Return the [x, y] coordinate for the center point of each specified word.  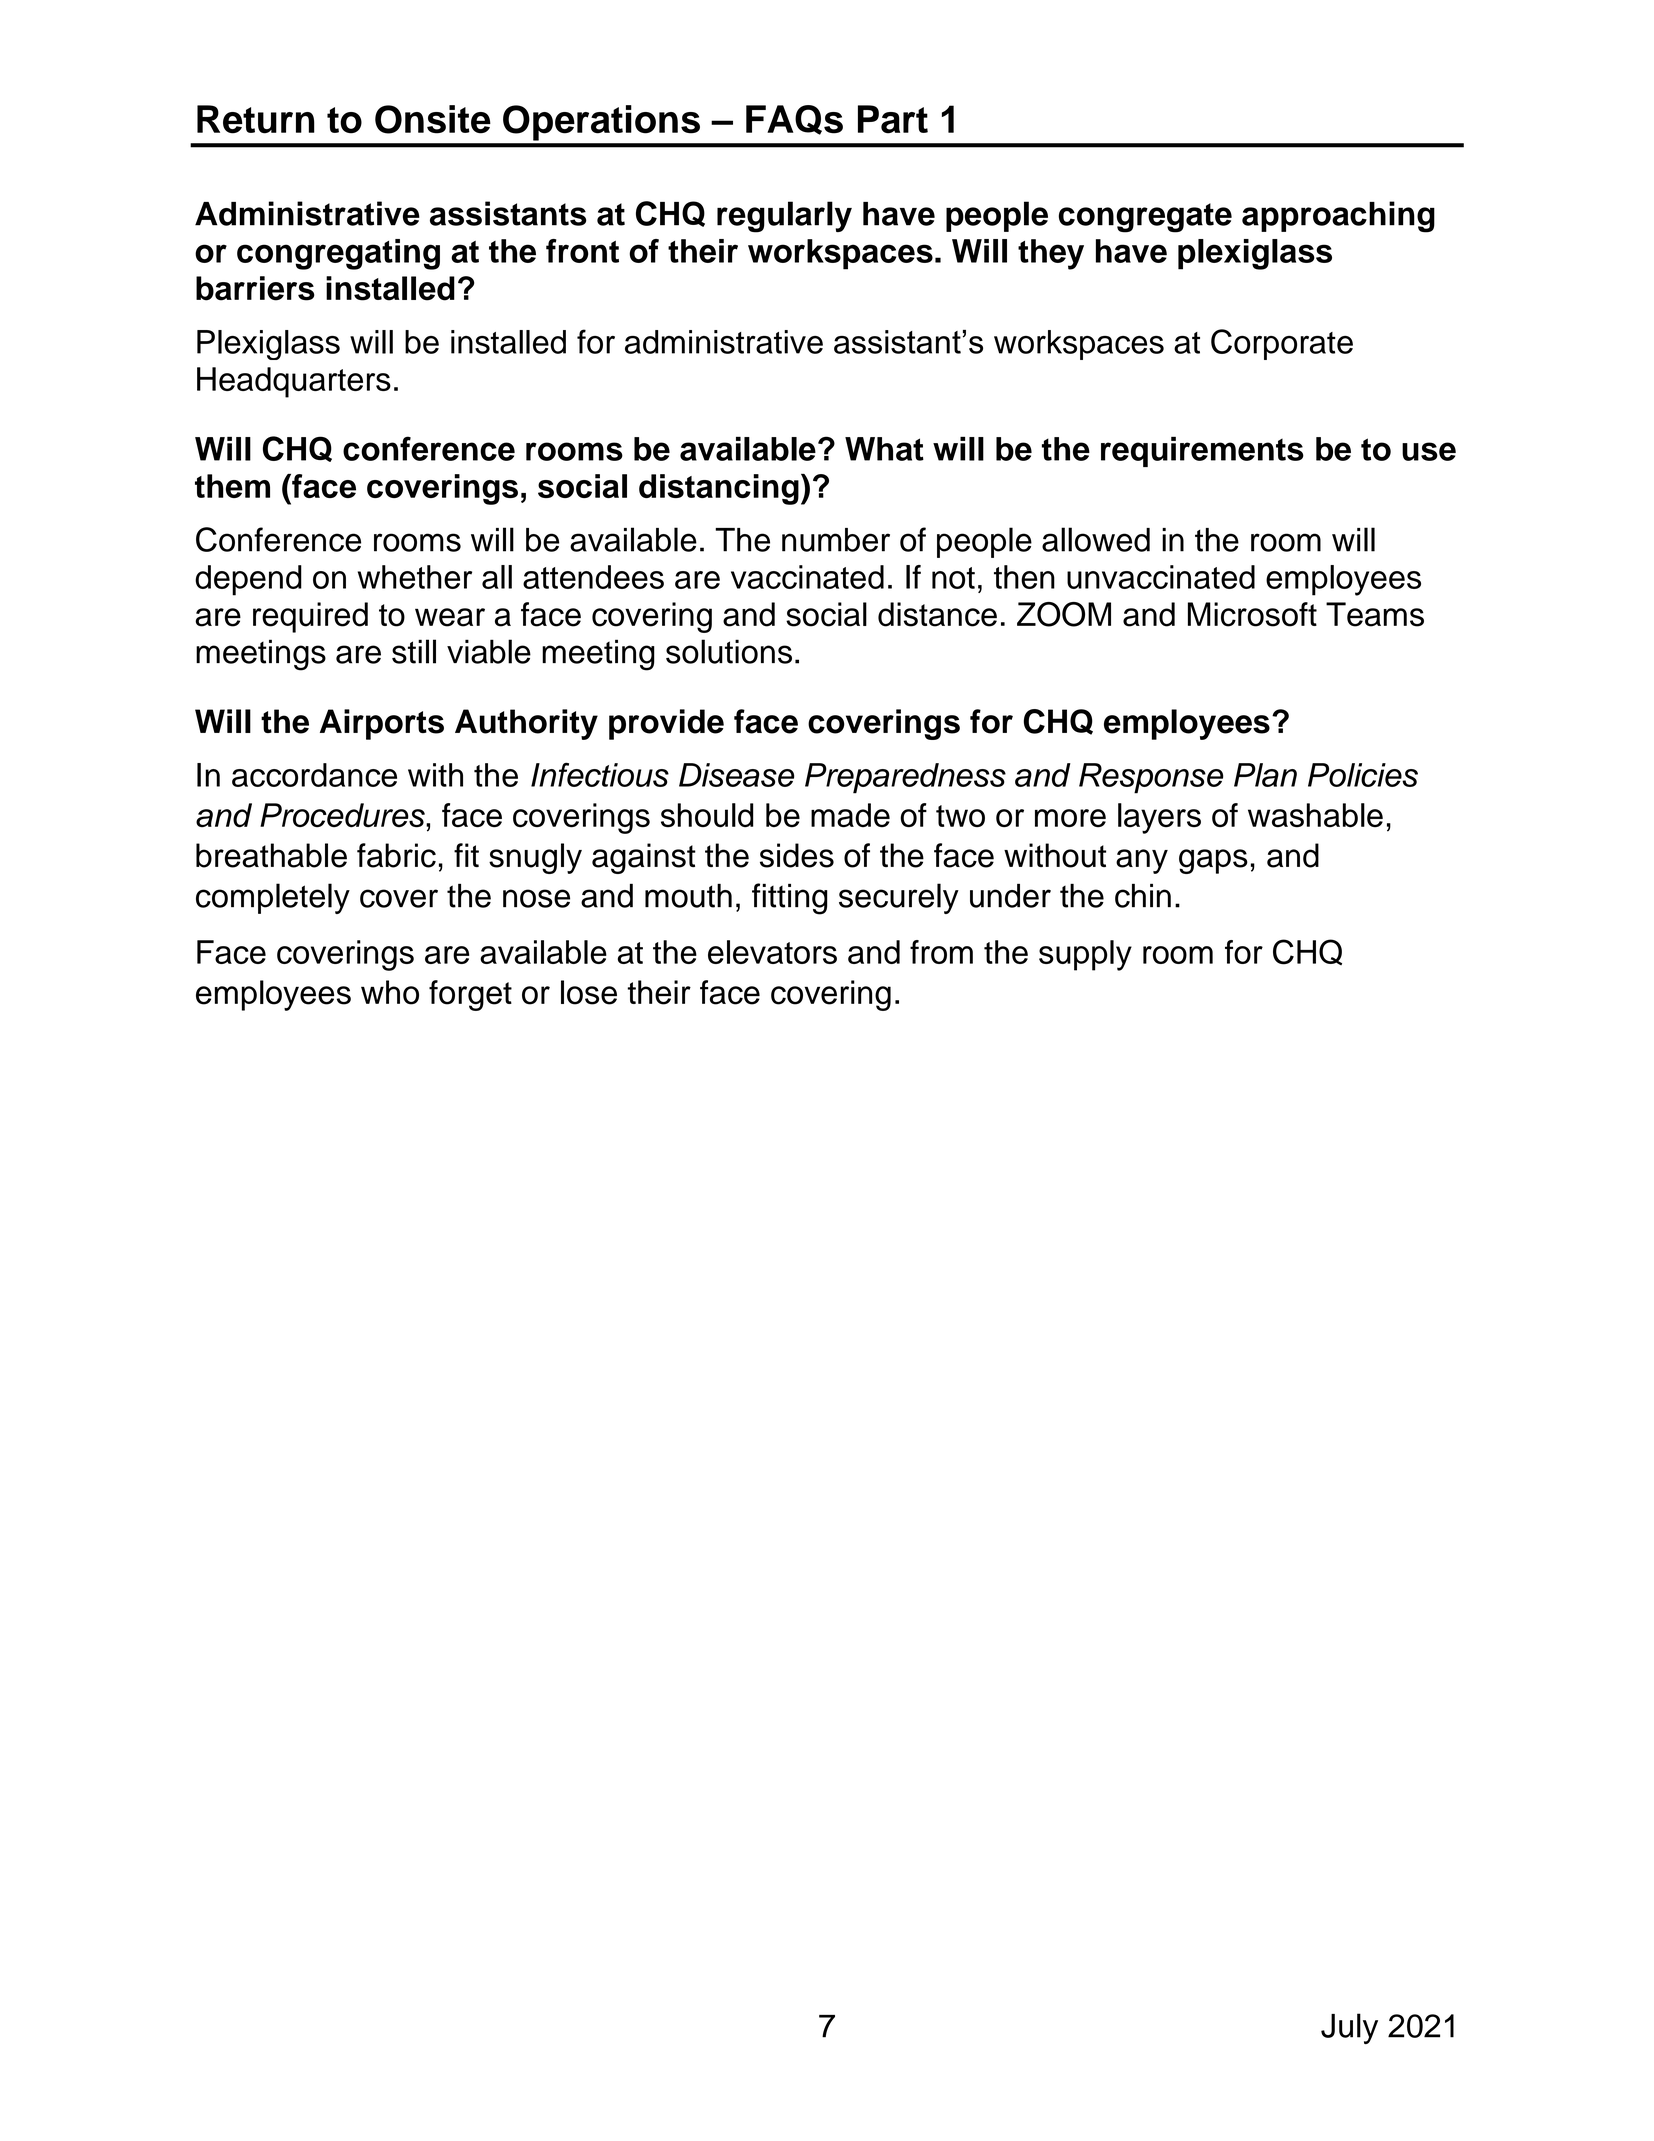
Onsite [433, 119]
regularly [784, 217]
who [390, 992]
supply [1085, 955]
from [941, 952]
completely [273, 898]
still [414, 651]
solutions [729, 651]
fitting [790, 899]
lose [589, 992]
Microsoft [1252, 614]
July [1349, 2028]
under [1010, 896]
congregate [1145, 218]
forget [470, 995]
